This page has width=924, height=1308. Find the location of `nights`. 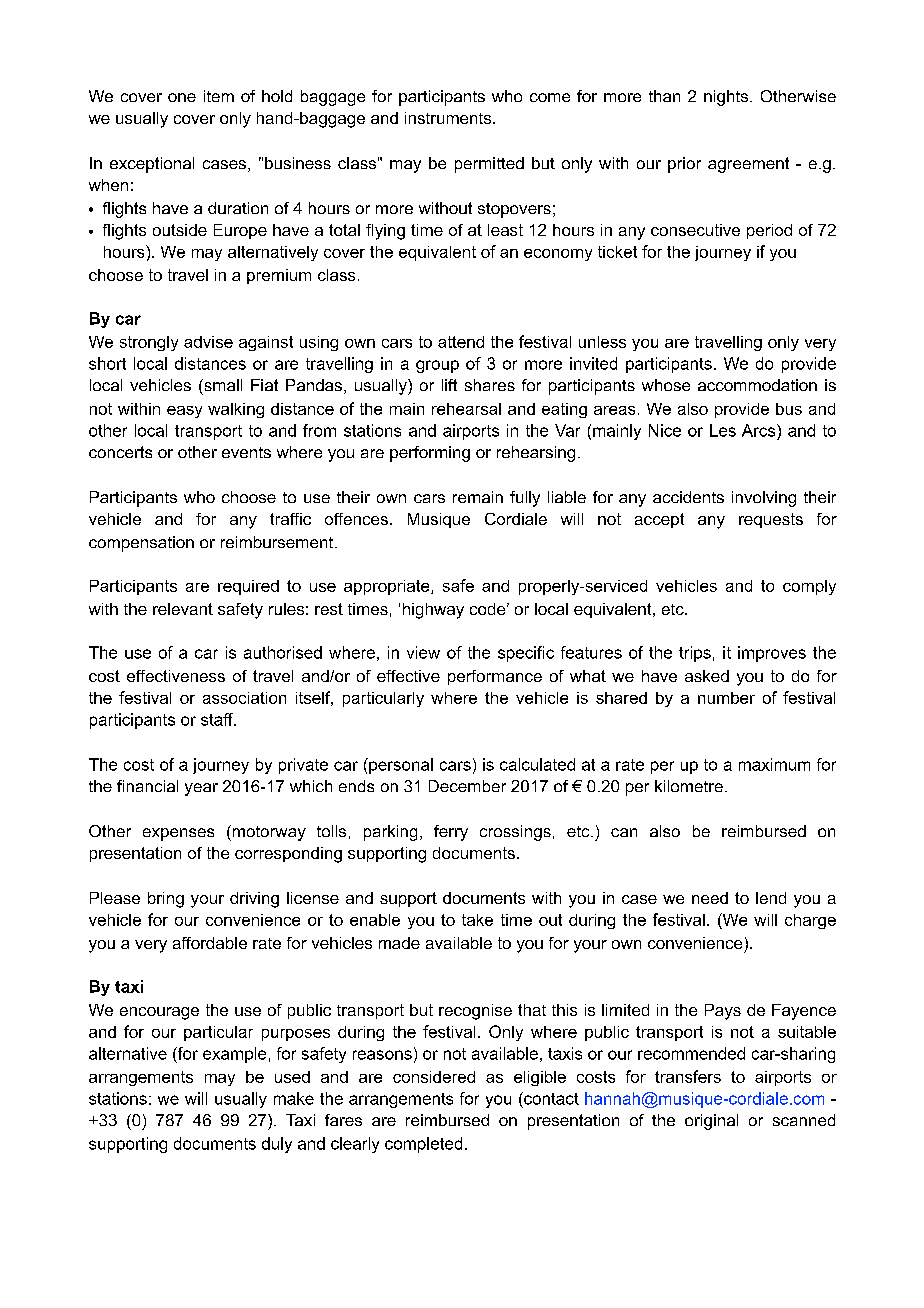

nights is located at coordinates (727, 98).
